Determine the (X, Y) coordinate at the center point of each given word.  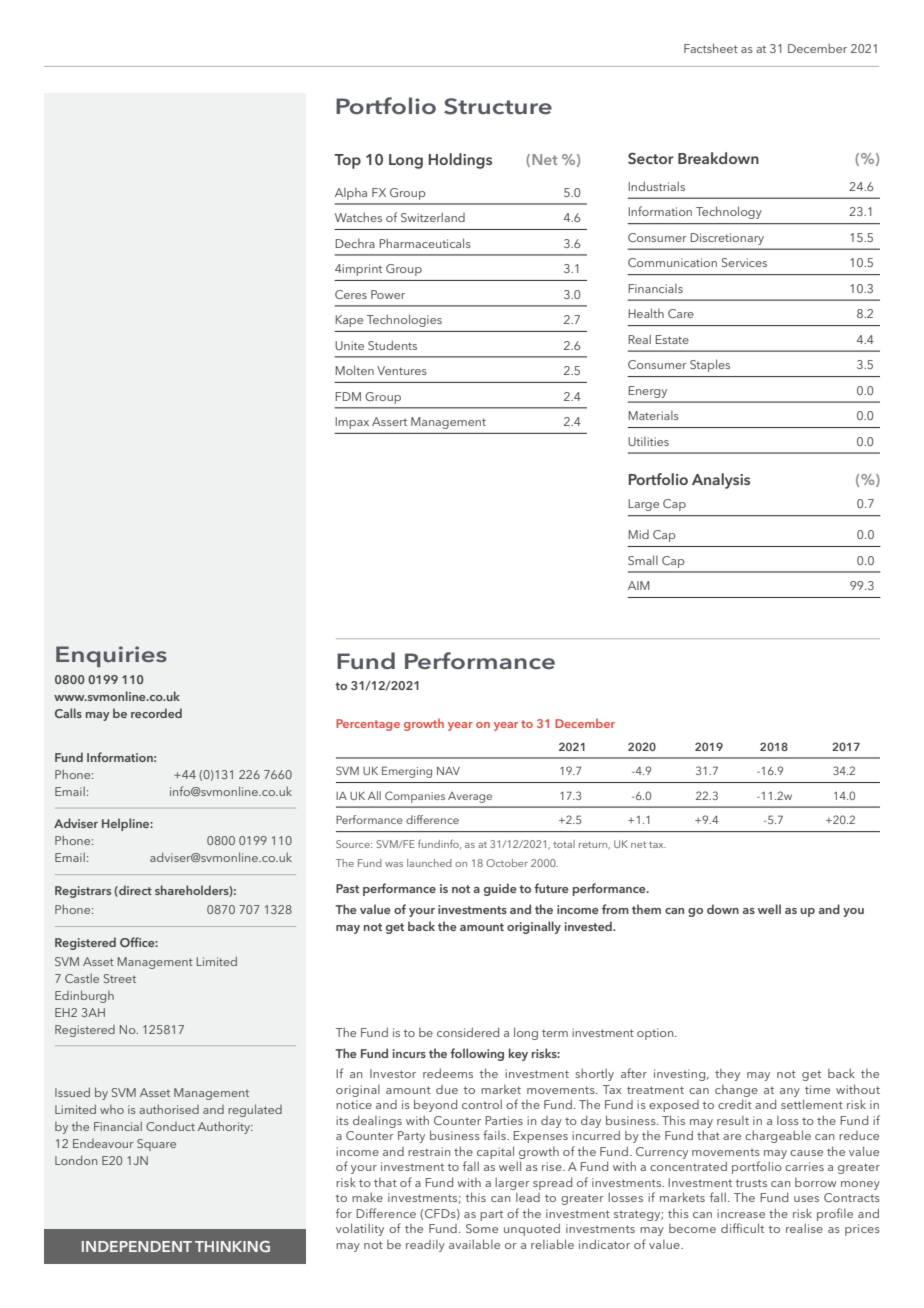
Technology (729, 212)
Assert (389, 421)
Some (482, 1228)
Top (347, 161)
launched (429, 863)
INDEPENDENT (137, 1246)
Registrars (83, 892)
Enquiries (111, 656)
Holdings (460, 161)
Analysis (721, 481)
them (646, 909)
